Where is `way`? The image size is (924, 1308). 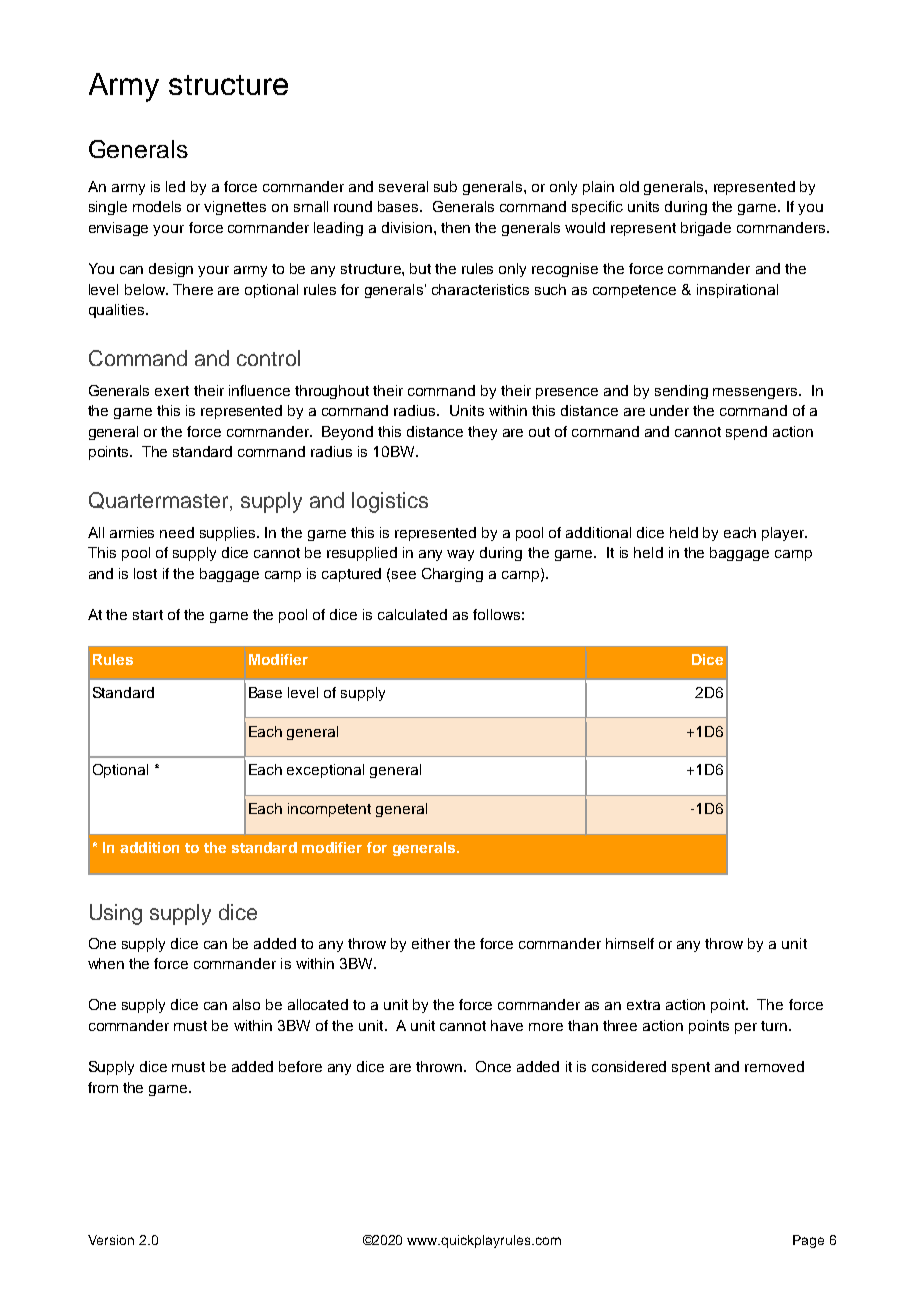 way is located at coordinates (460, 555).
